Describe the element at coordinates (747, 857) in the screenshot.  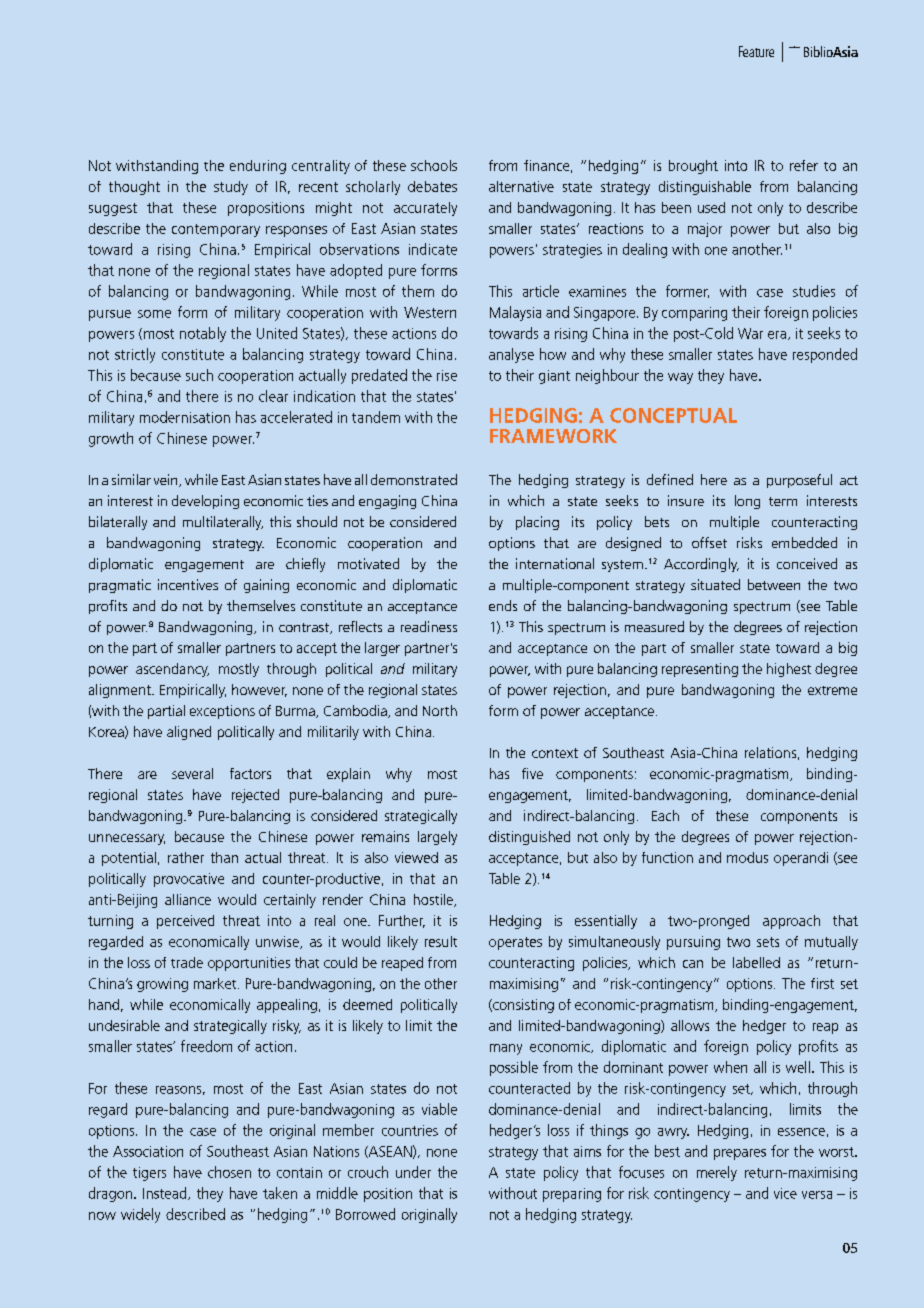
I see `modus` at that location.
